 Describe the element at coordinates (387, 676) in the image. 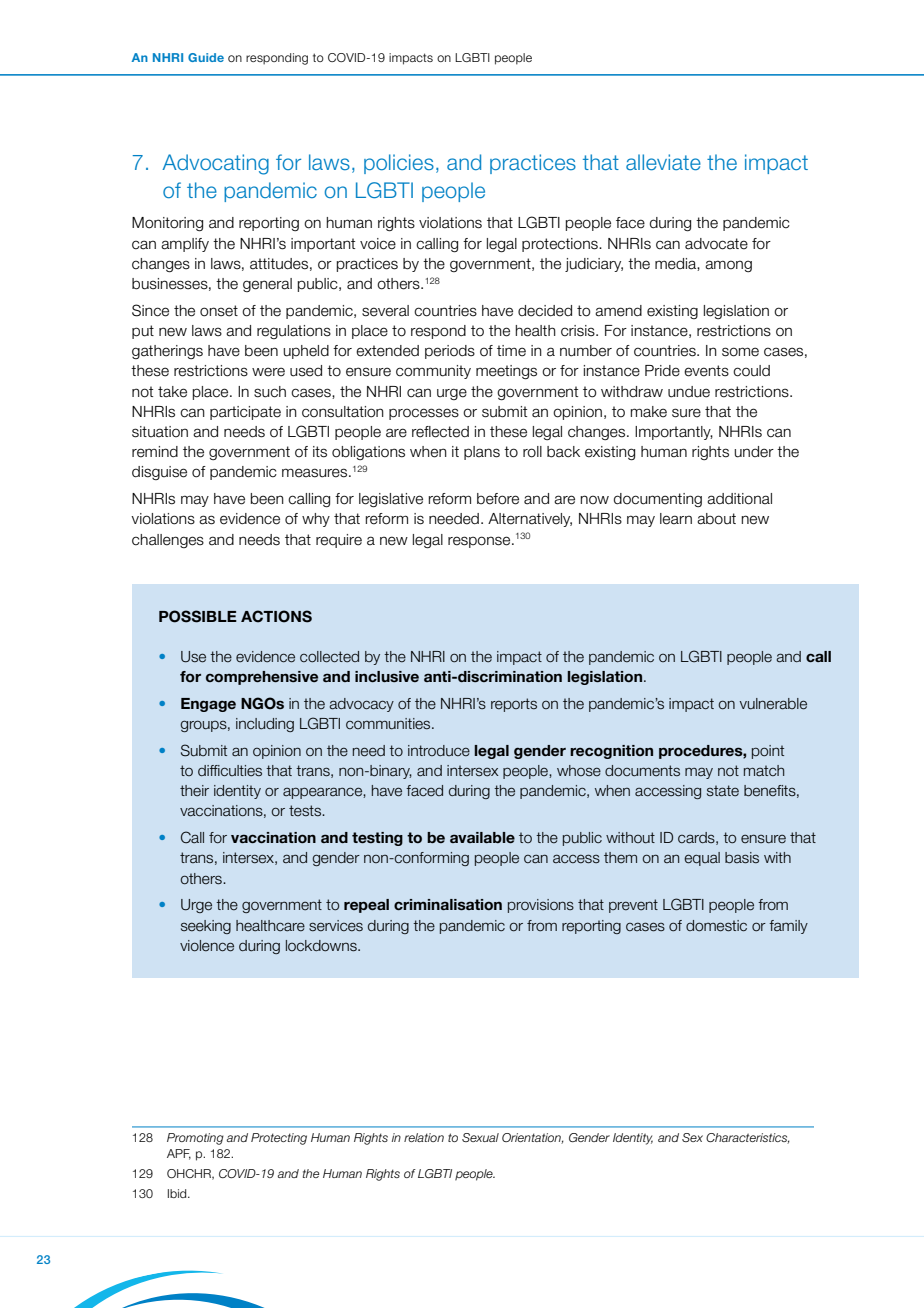

I see `inclusive` at that location.
